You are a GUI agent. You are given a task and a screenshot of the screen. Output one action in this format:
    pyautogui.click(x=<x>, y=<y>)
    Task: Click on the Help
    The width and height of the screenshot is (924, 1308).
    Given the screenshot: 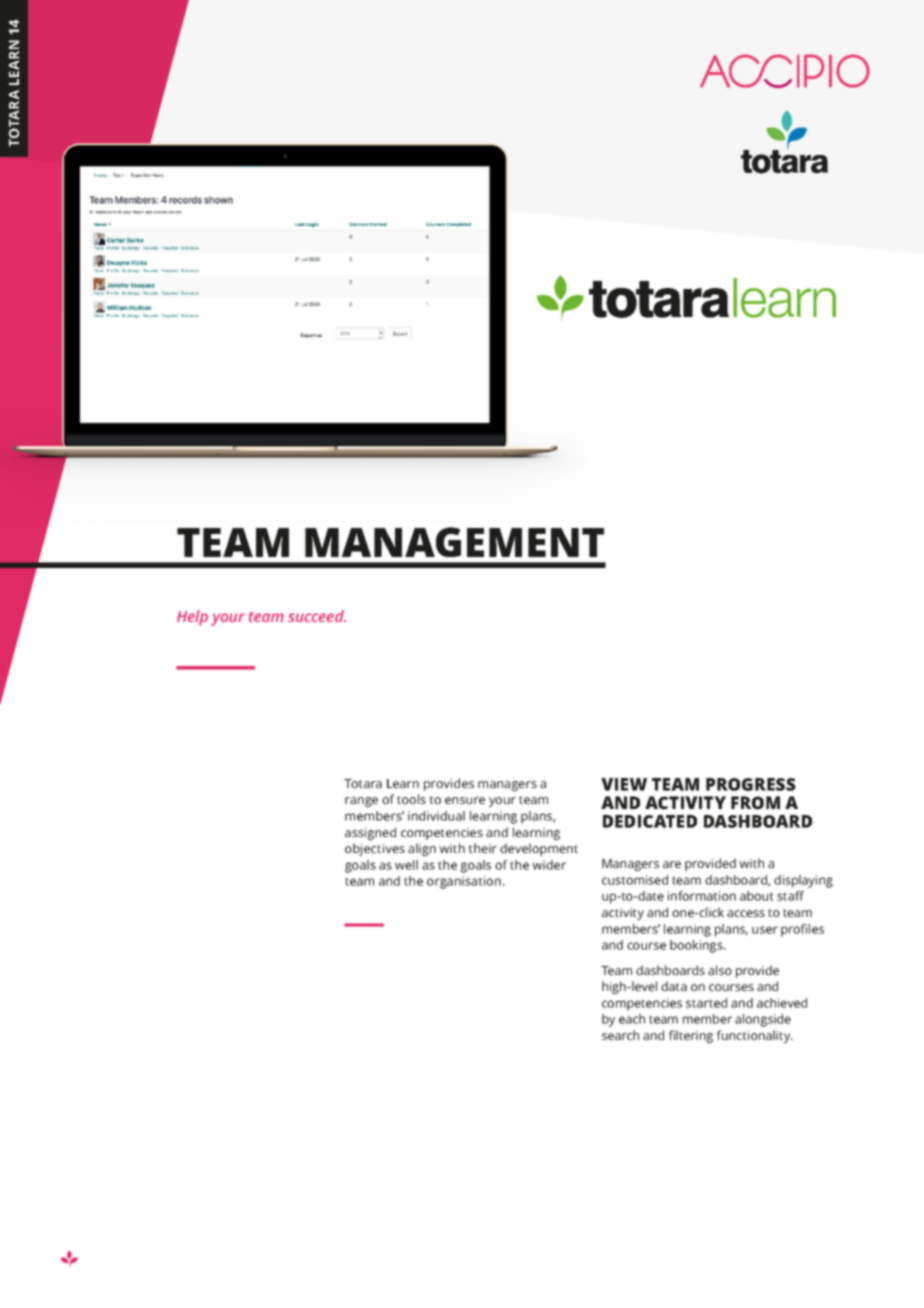 What is the action you would take?
    pyautogui.click(x=192, y=618)
